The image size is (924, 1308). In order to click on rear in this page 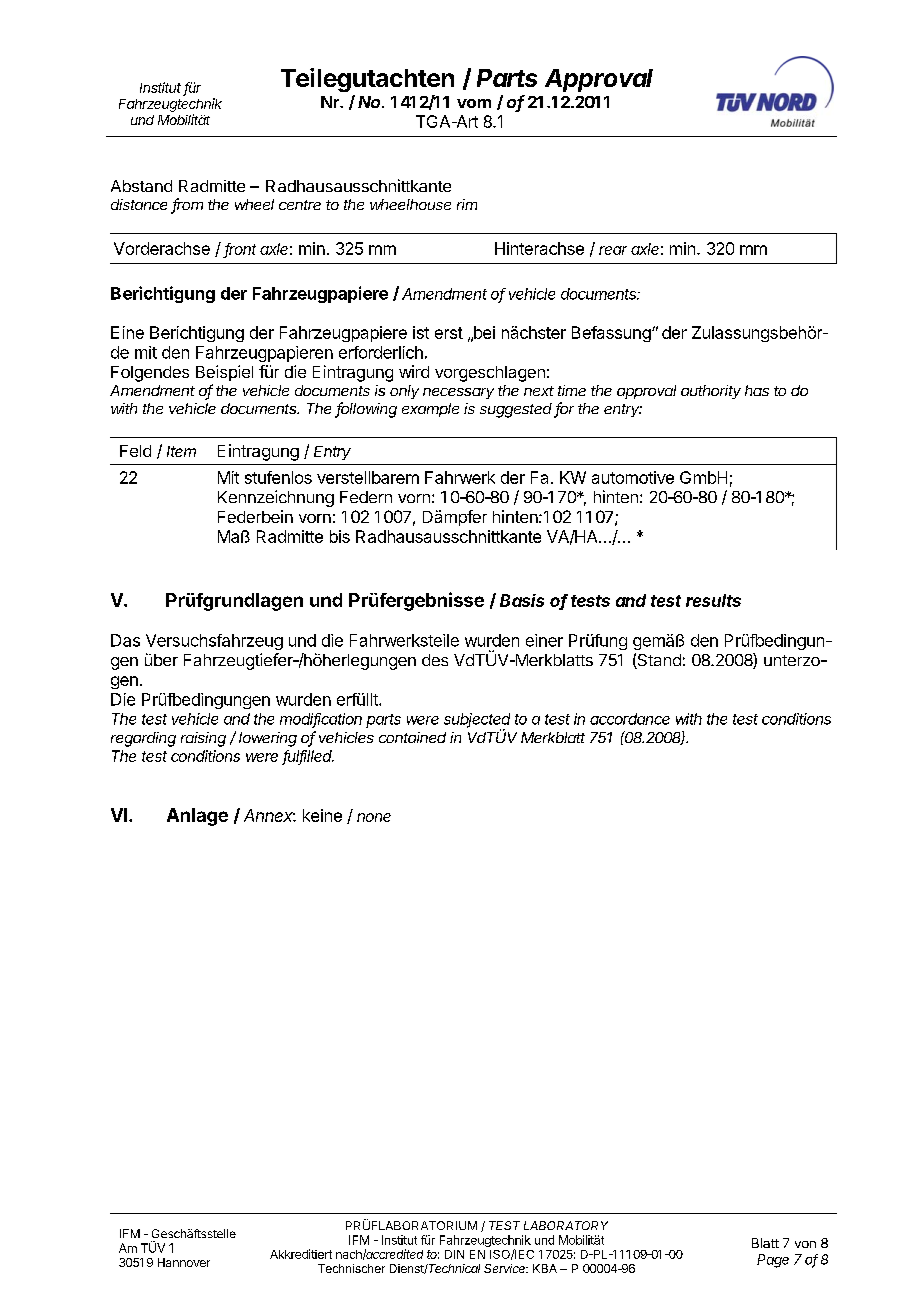, I will do `click(613, 250)`.
